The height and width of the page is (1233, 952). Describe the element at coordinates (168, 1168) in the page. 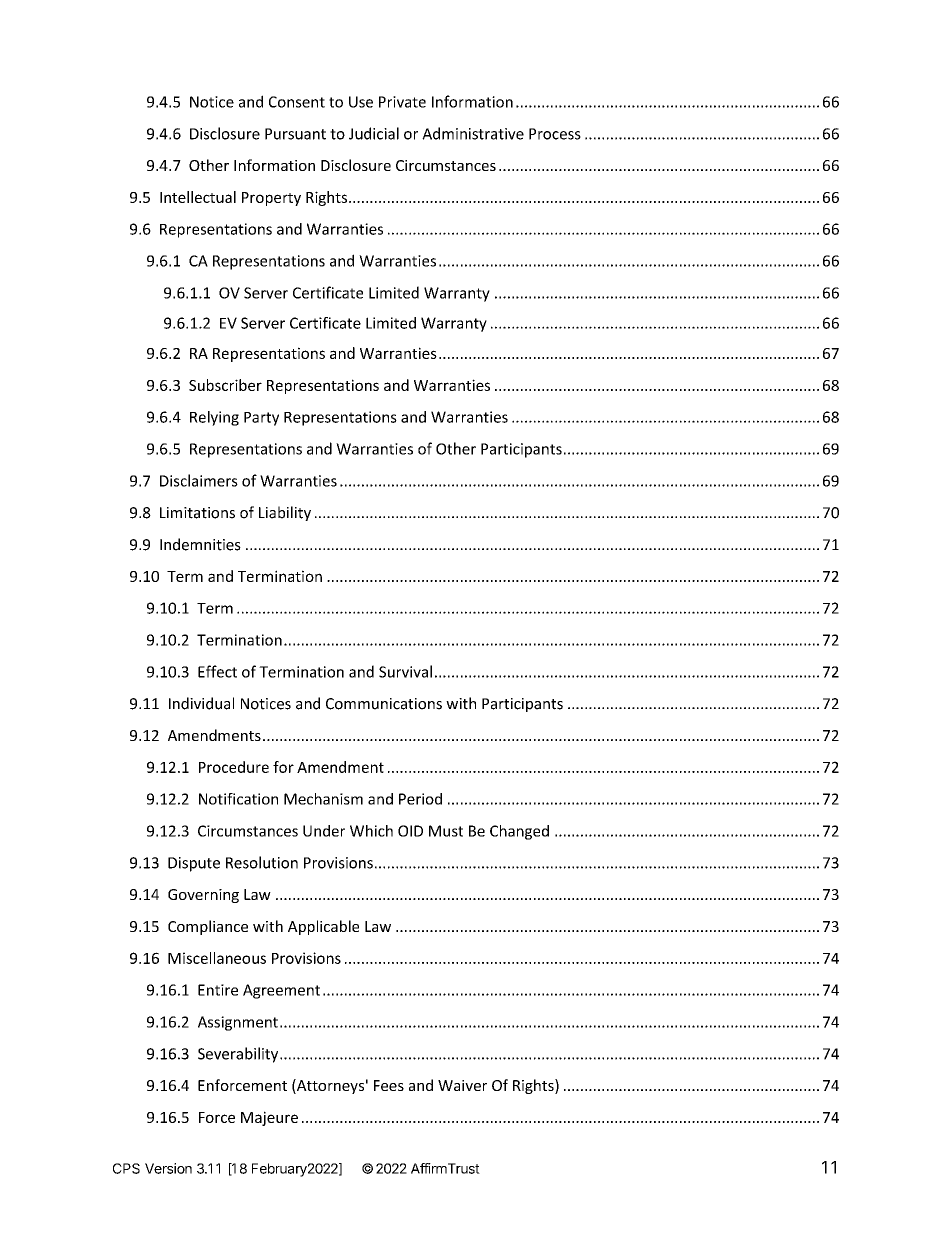

I see `Version` at that location.
